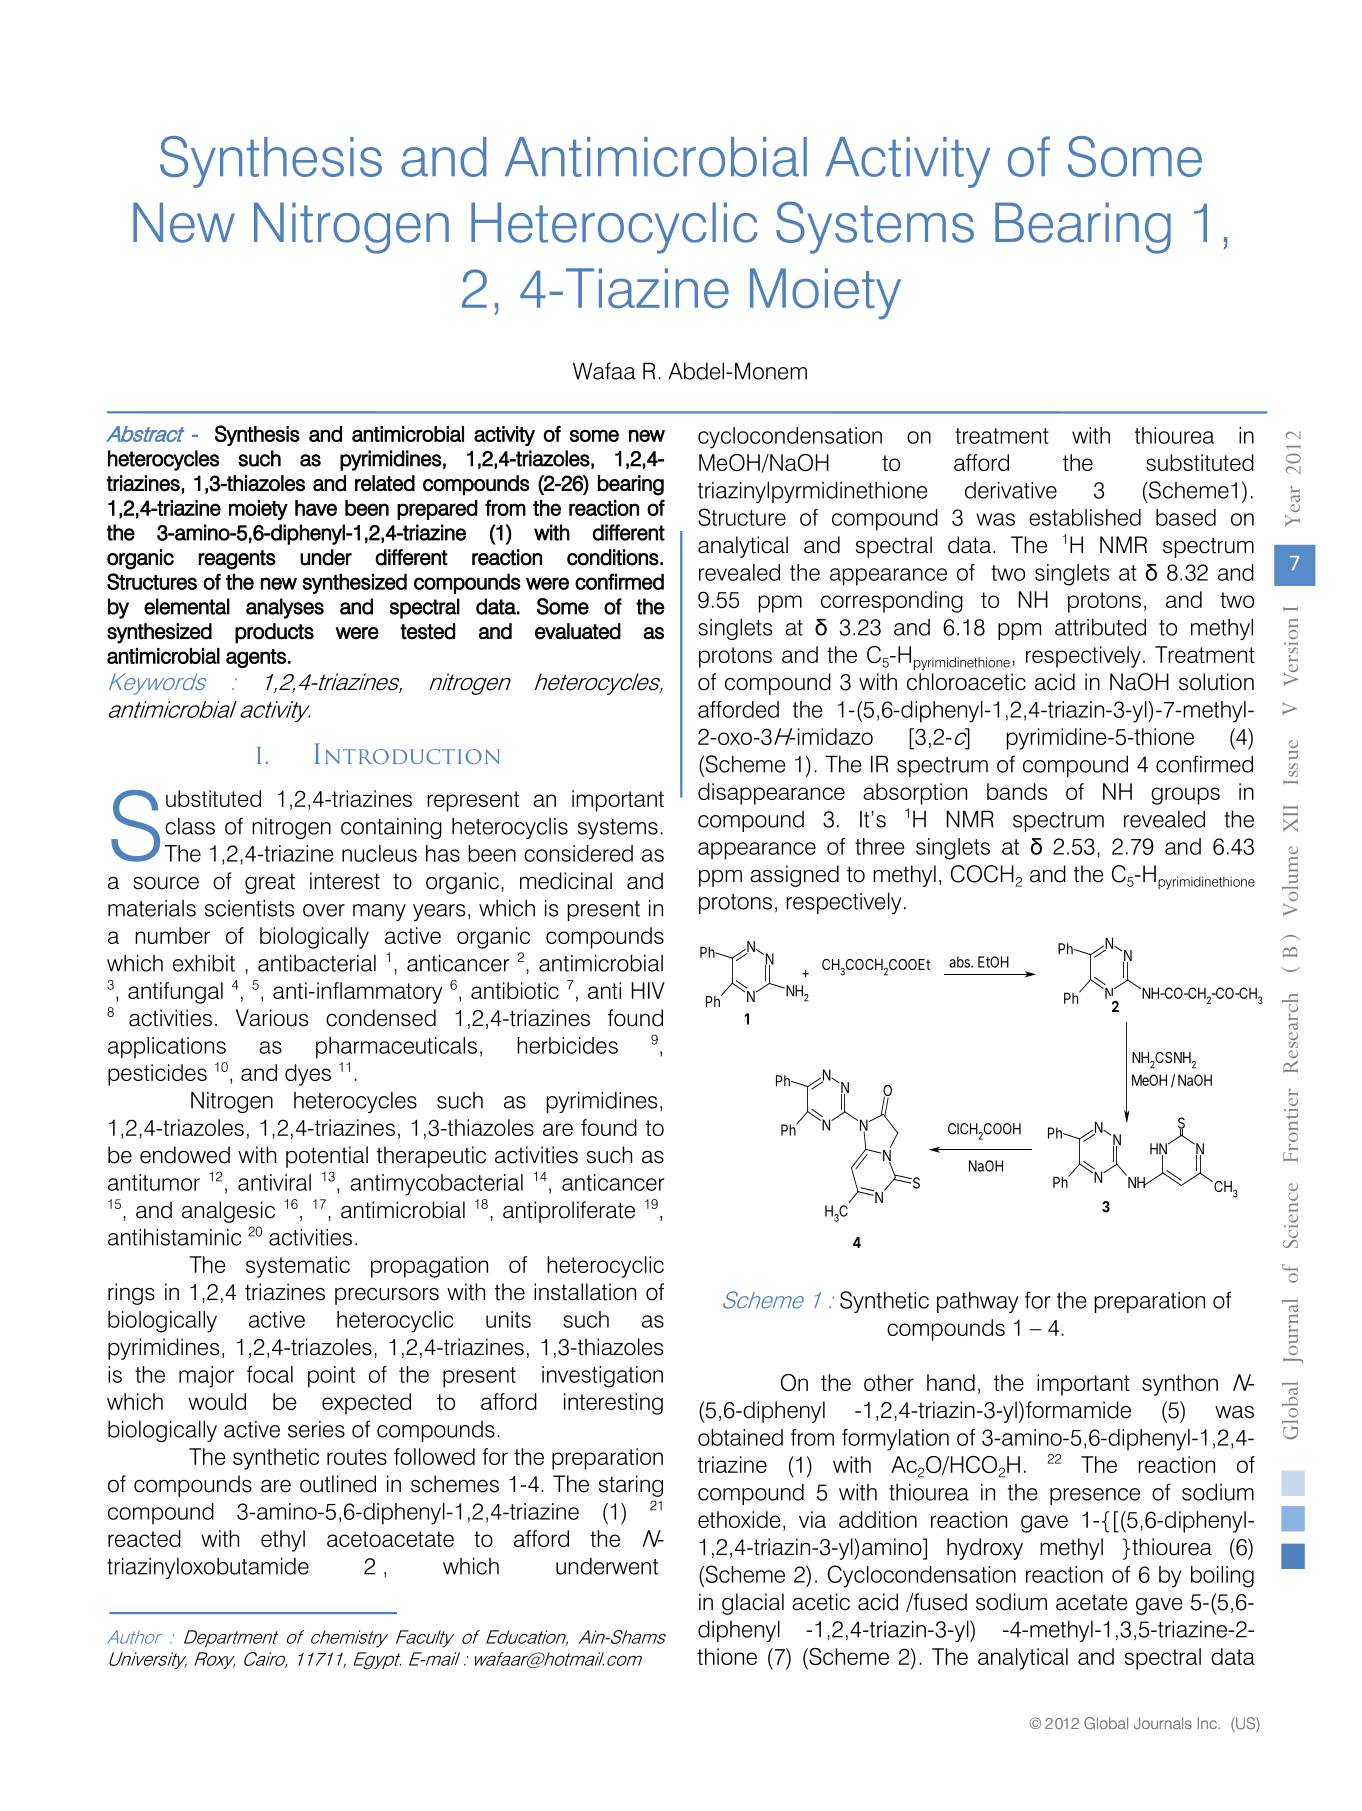 The image size is (1362, 1811). I want to click on have, so click(316, 508).
